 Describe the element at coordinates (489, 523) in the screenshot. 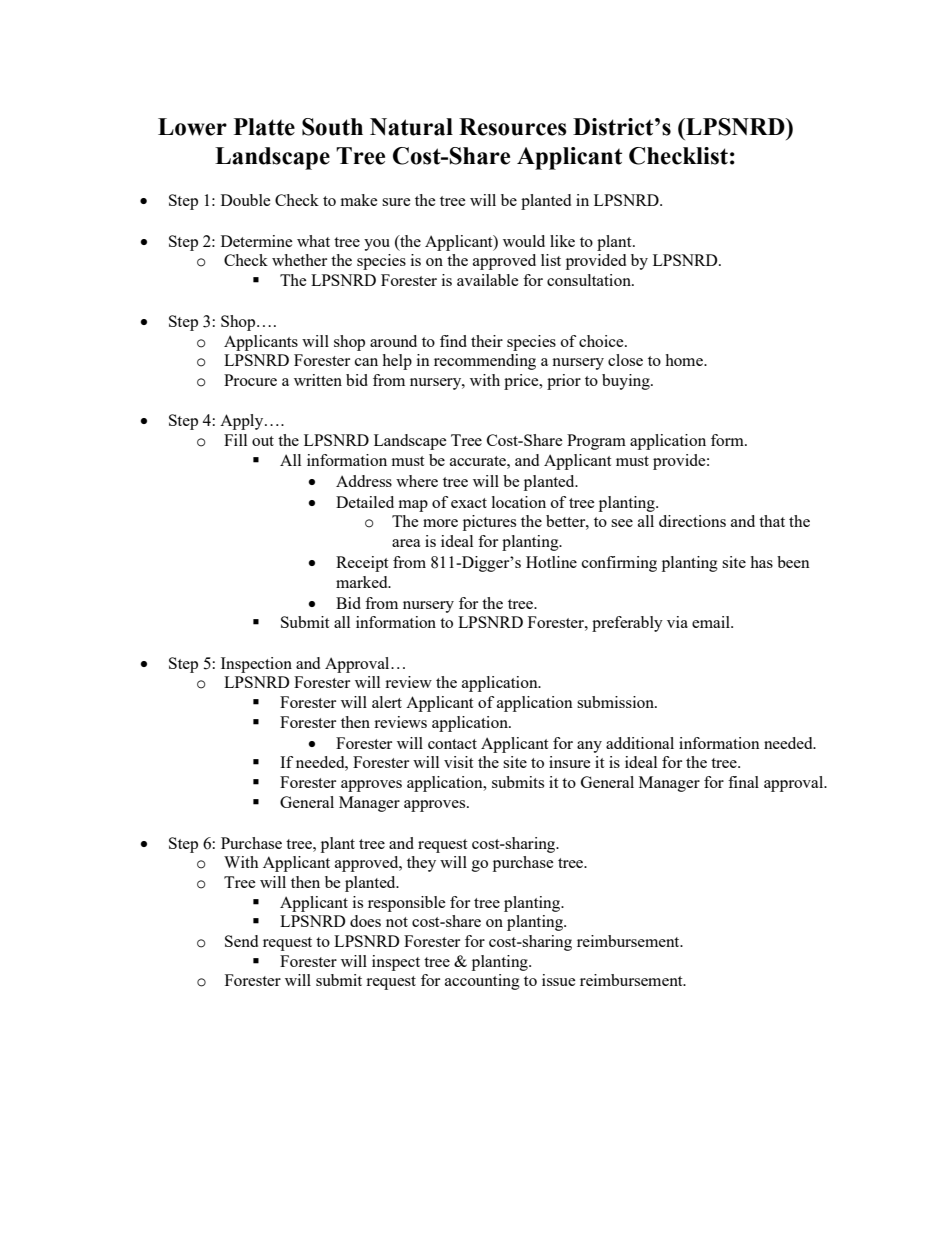

I see `pictures` at that location.
